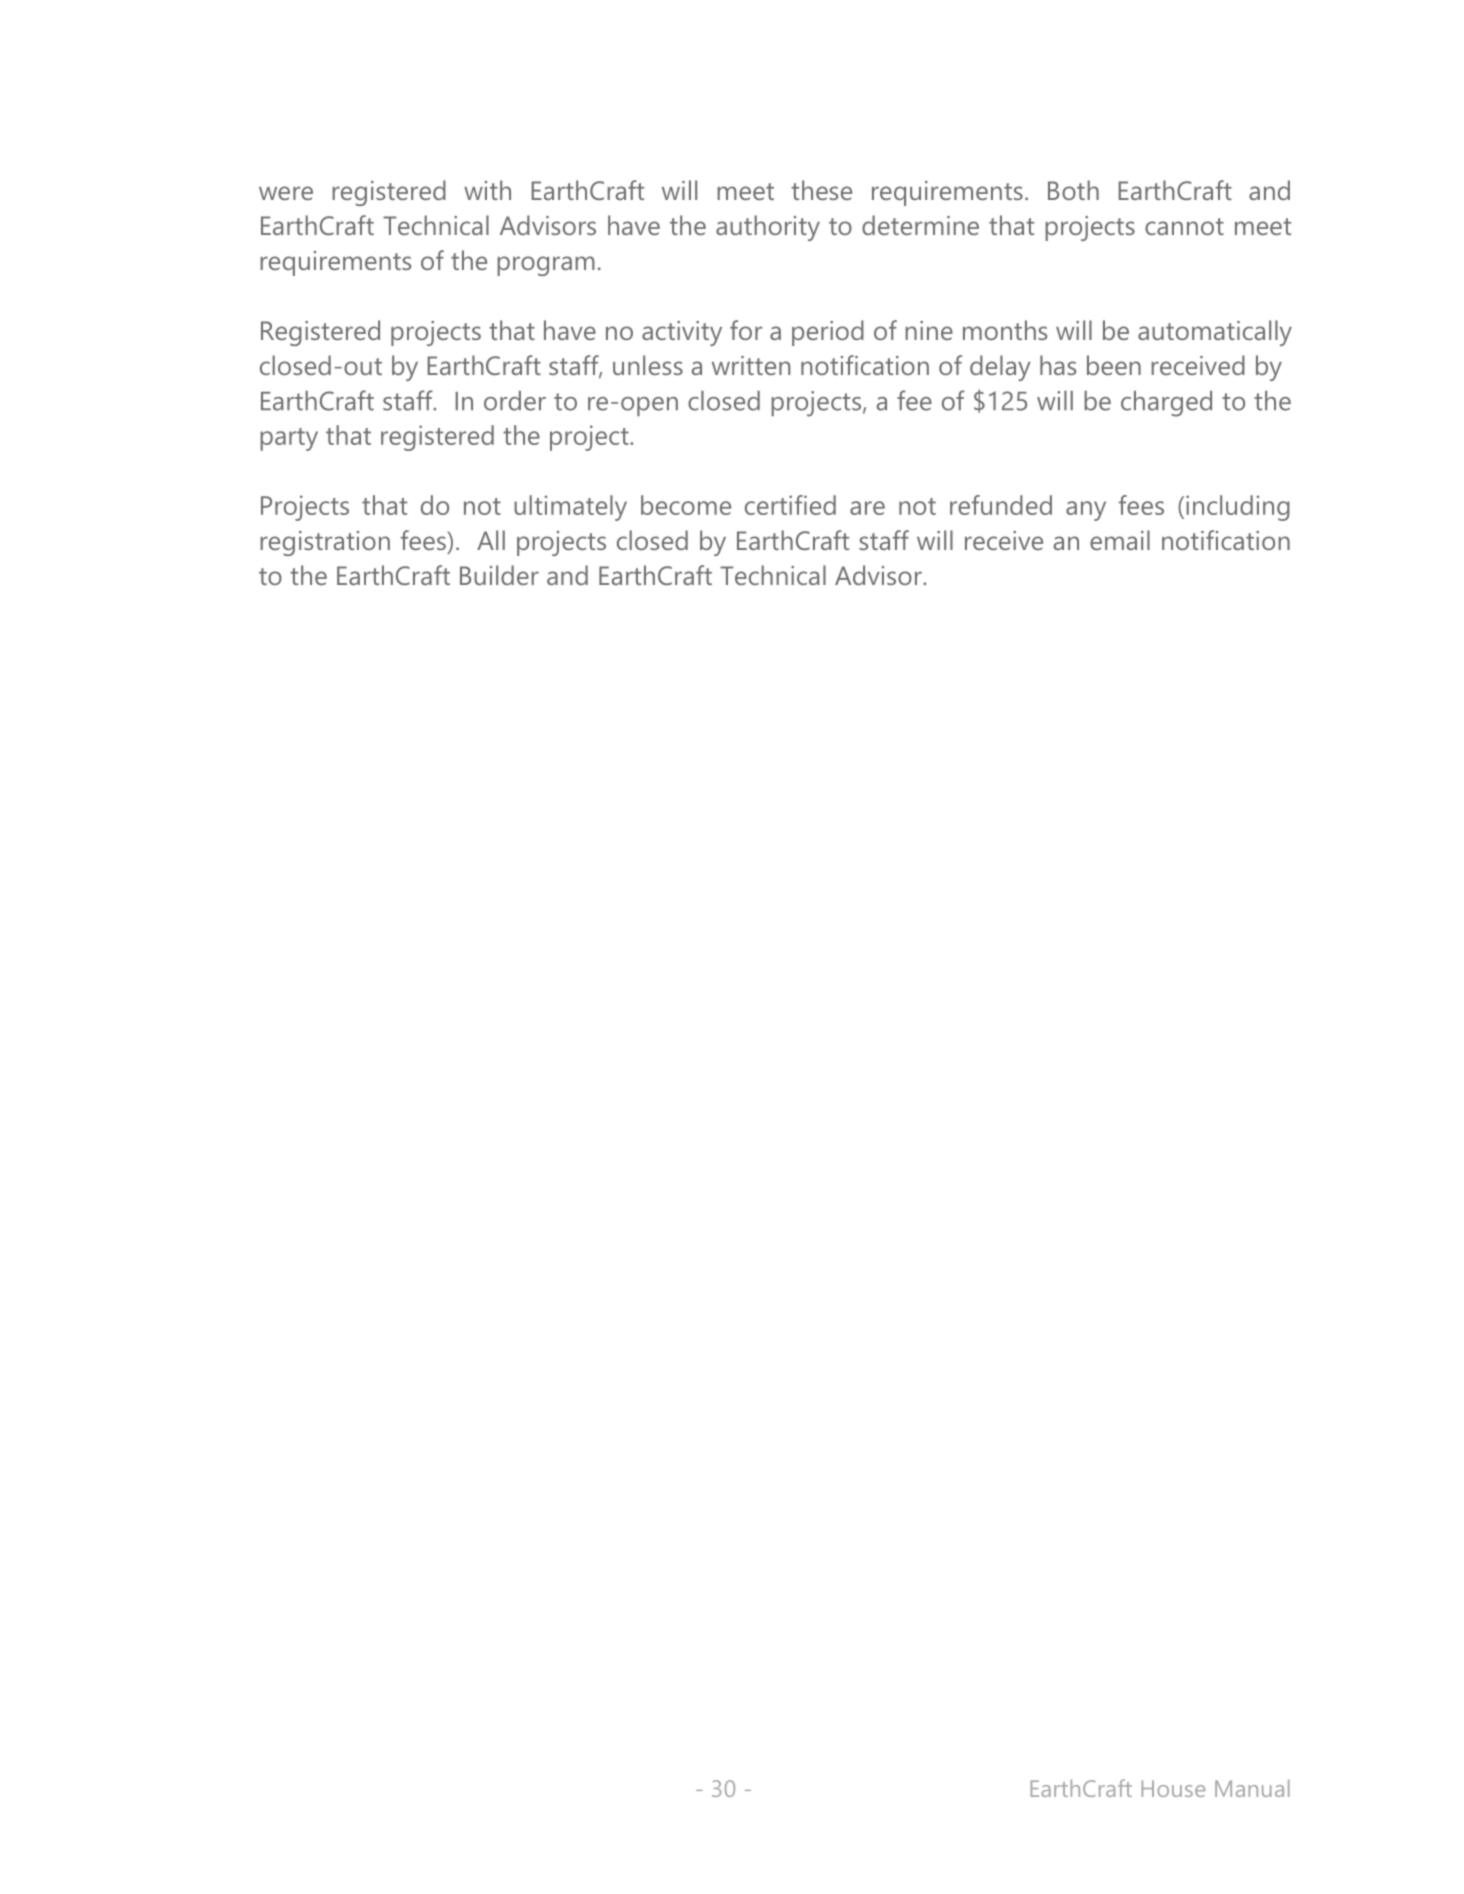  I want to click on ultimately, so click(570, 508).
